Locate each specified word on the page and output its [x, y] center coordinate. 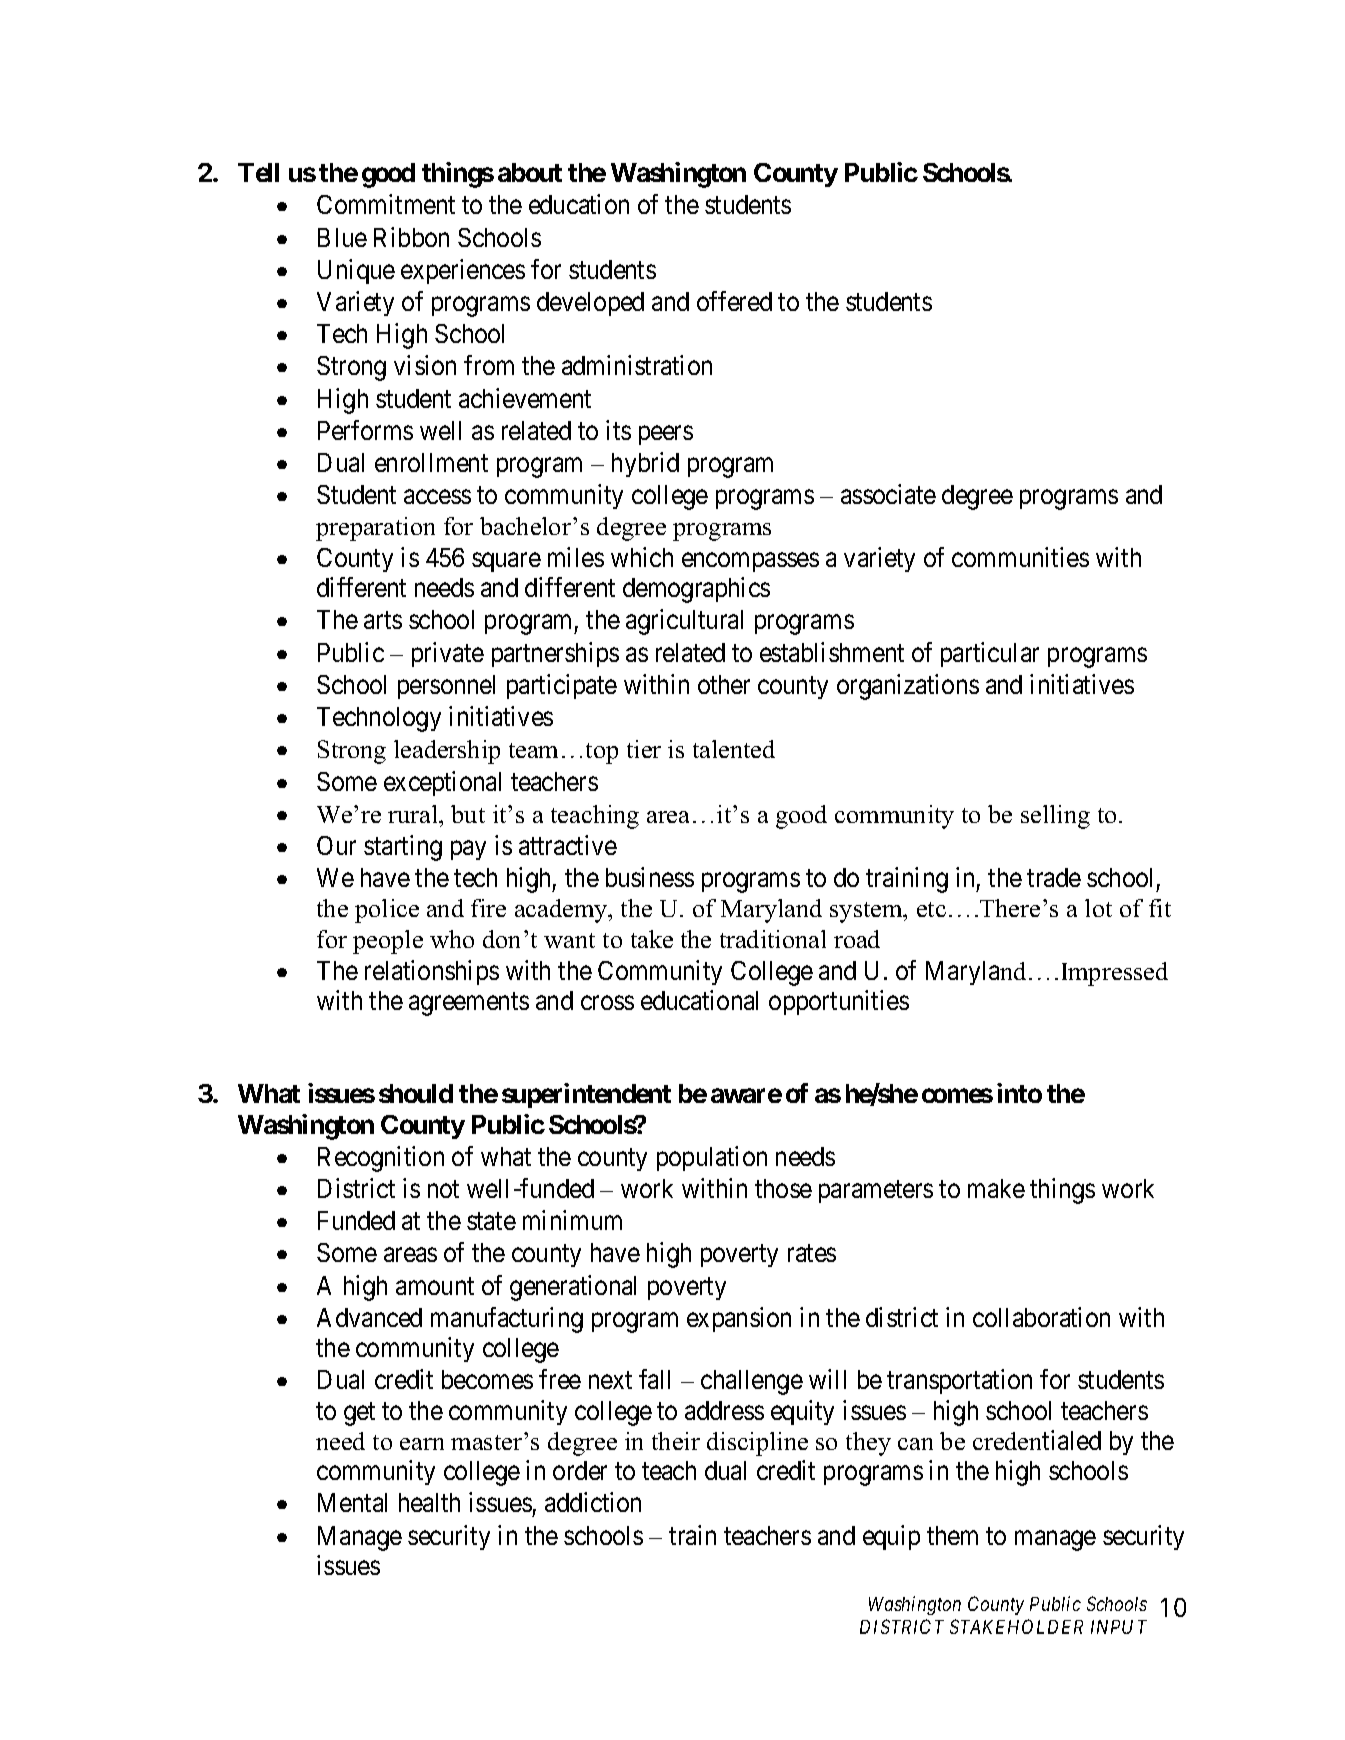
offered [734, 301]
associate [888, 494]
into [1019, 1093]
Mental [352, 1502]
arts [383, 620]
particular [990, 654]
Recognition [381, 1159]
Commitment [386, 204]
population [712, 1158]
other [724, 684]
